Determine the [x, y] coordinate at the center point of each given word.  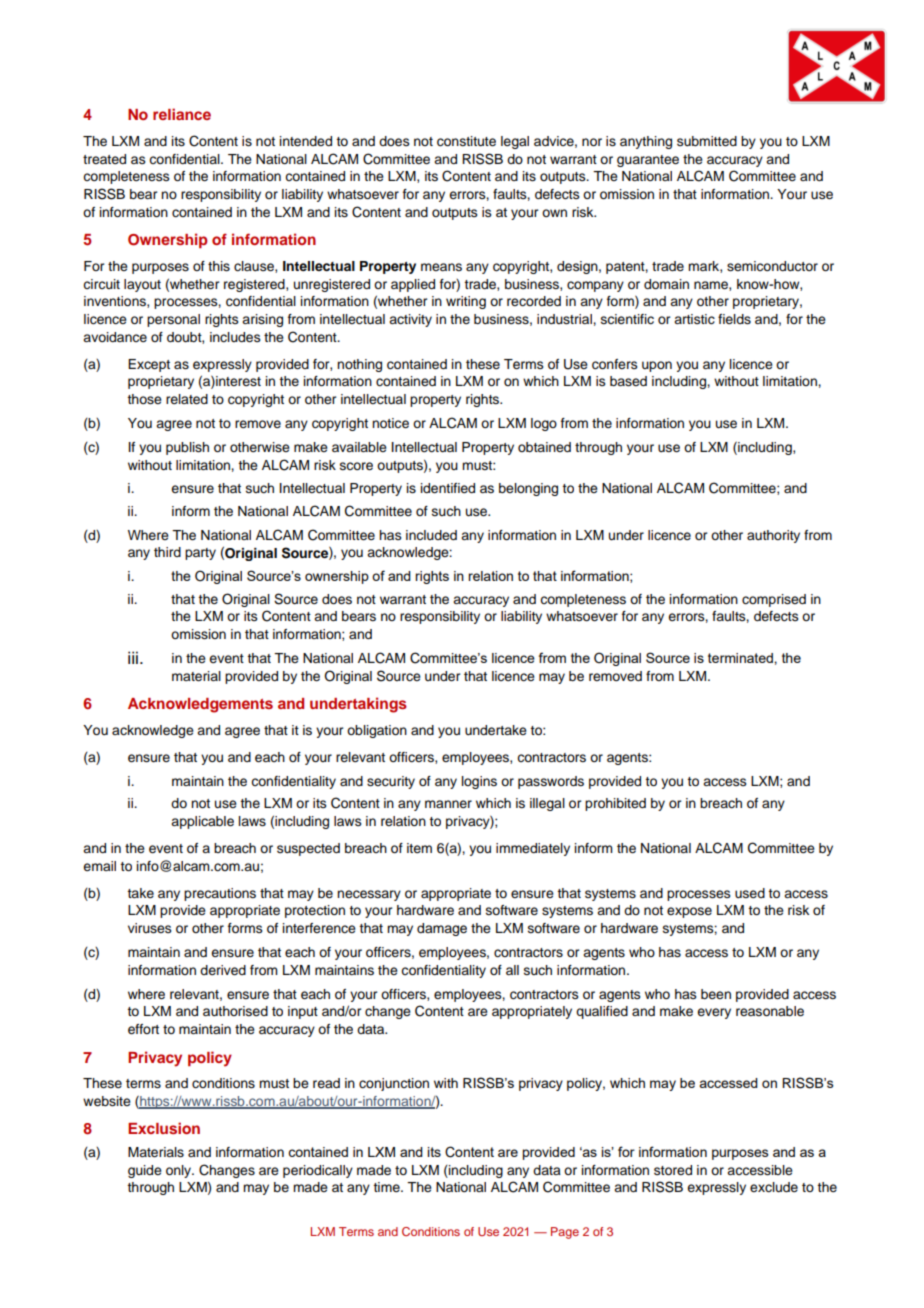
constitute [466, 141]
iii [133, 657]
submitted [707, 141]
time [387, 1187]
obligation [377, 731]
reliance [182, 114]
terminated [741, 658]
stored [673, 1170]
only [180, 1171]
